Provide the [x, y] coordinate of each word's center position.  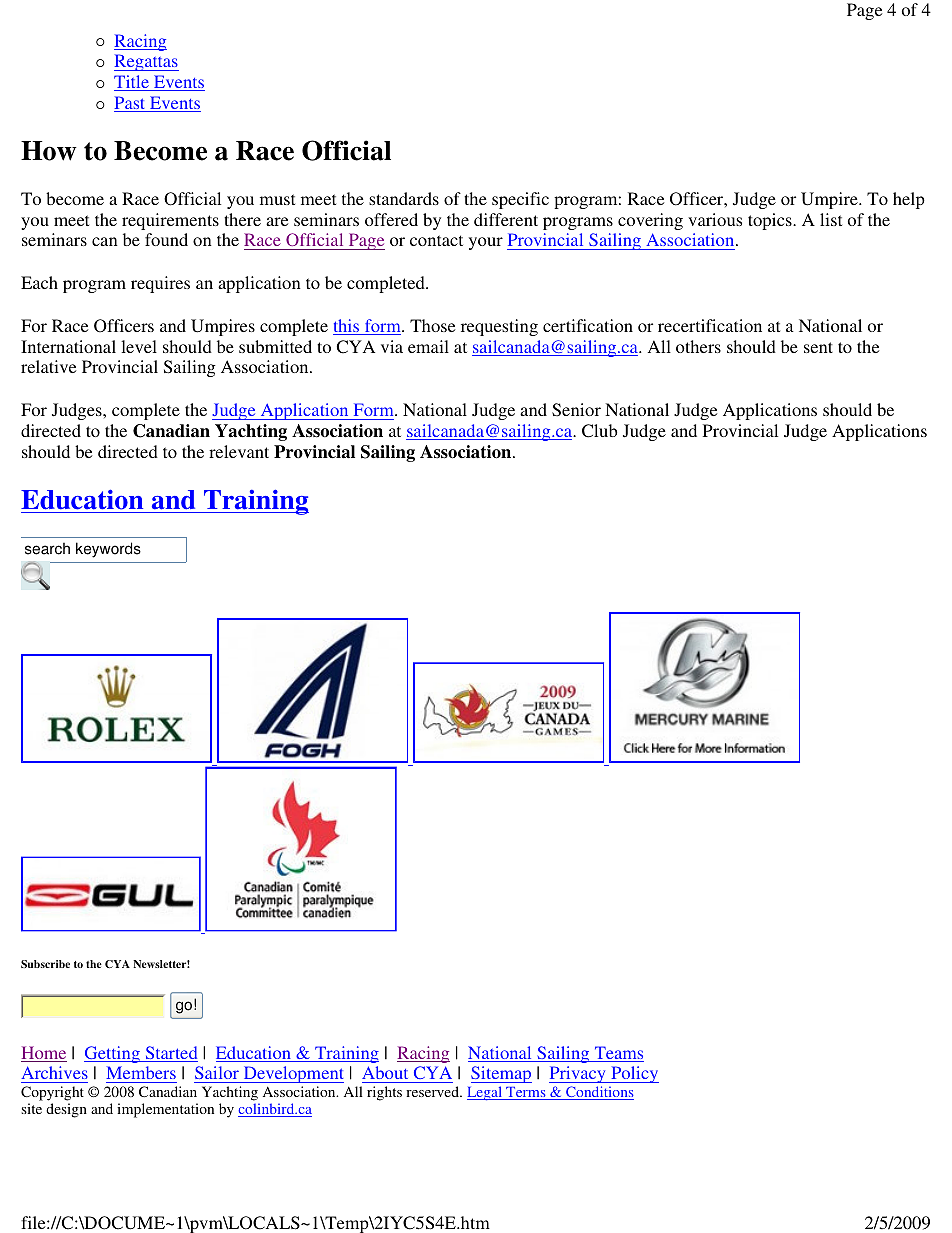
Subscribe [45, 964]
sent [818, 347]
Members [141, 1072]
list [831, 219]
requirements [170, 221]
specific [520, 200]
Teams [618, 1054]
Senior [576, 410]
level [139, 346]
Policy [634, 1074]
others [698, 346]
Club [599, 431]
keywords [108, 550]
